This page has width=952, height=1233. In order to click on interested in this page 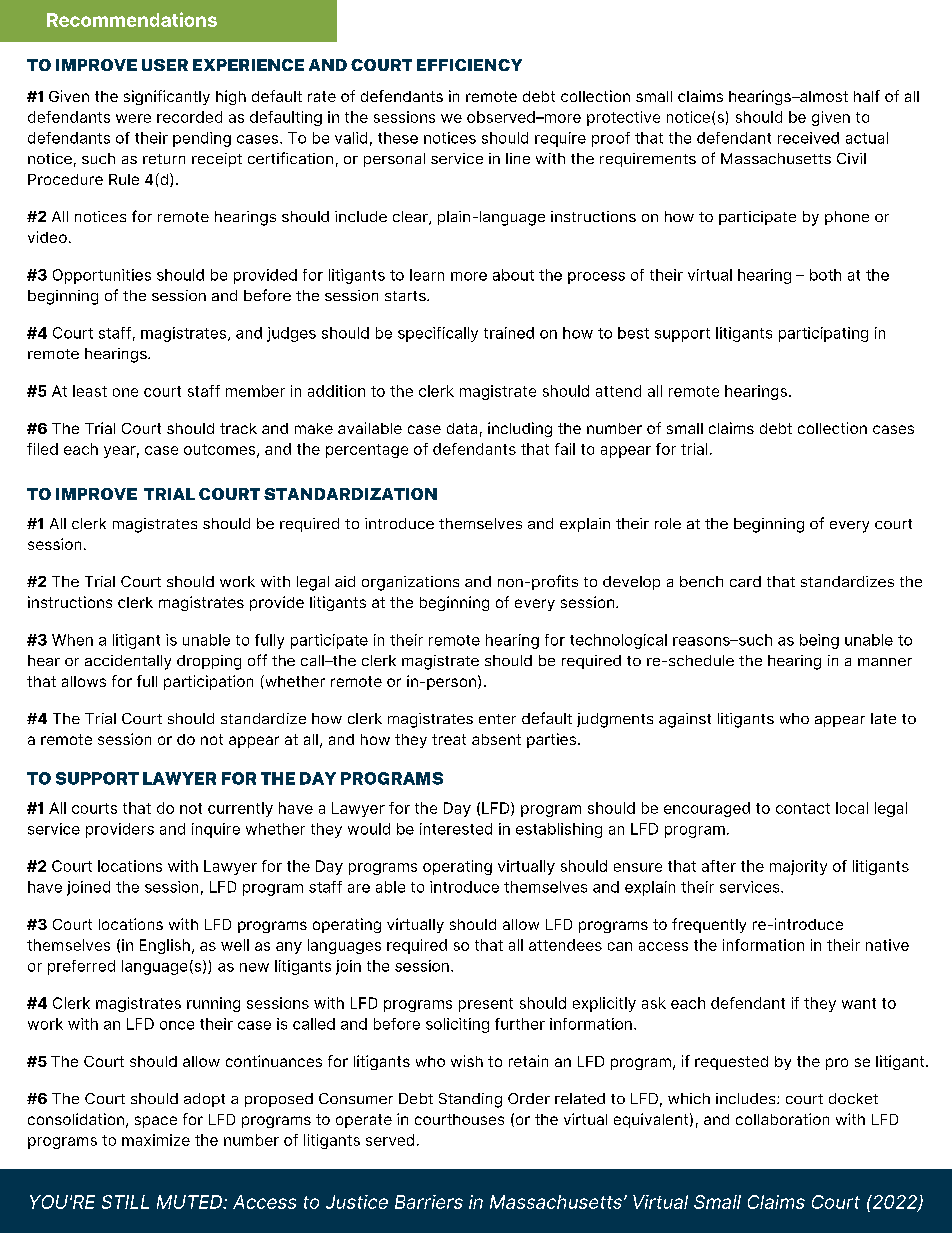, I will do `click(456, 829)`.
